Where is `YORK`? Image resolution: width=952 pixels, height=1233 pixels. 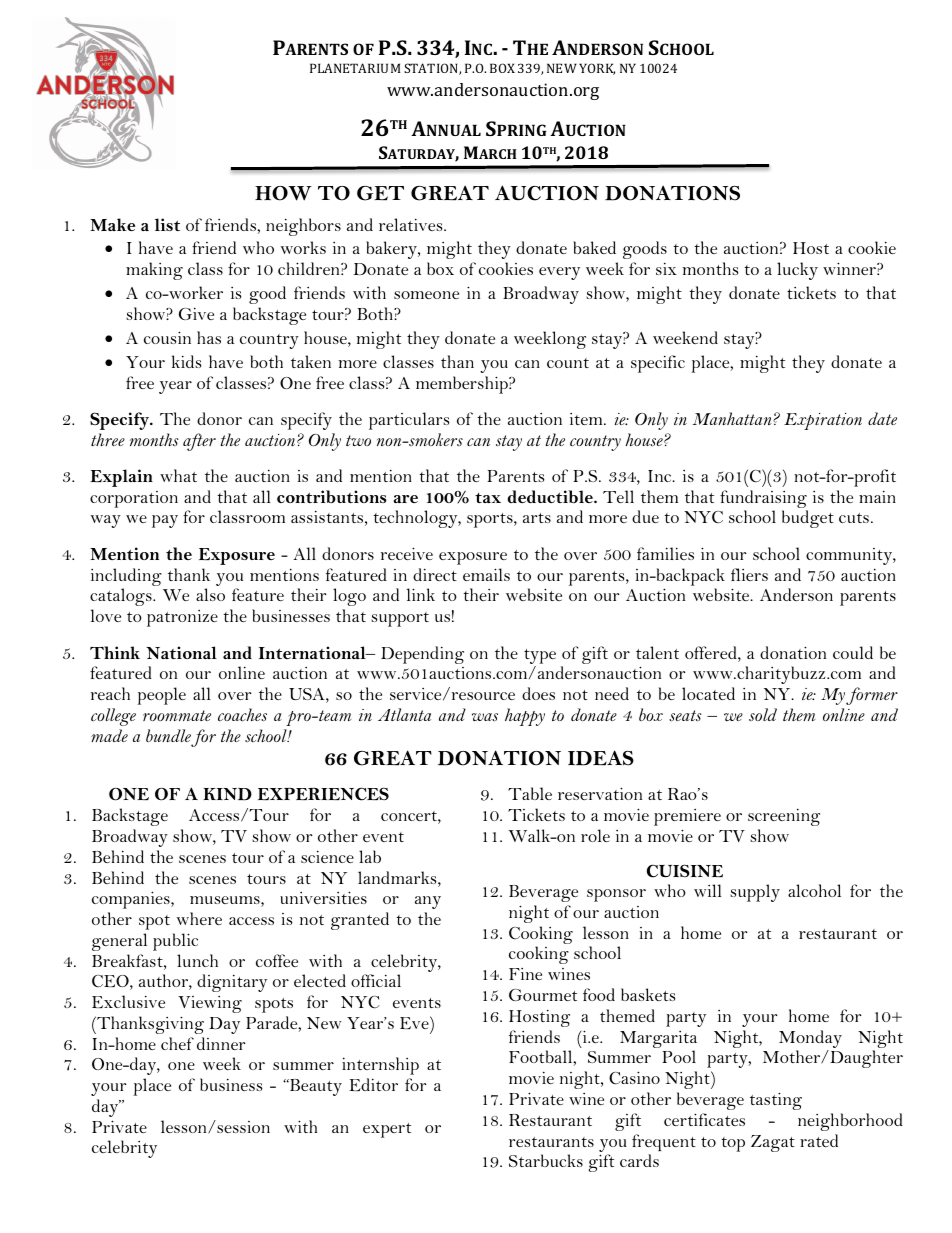
YORK is located at coordinates (597, 69).
